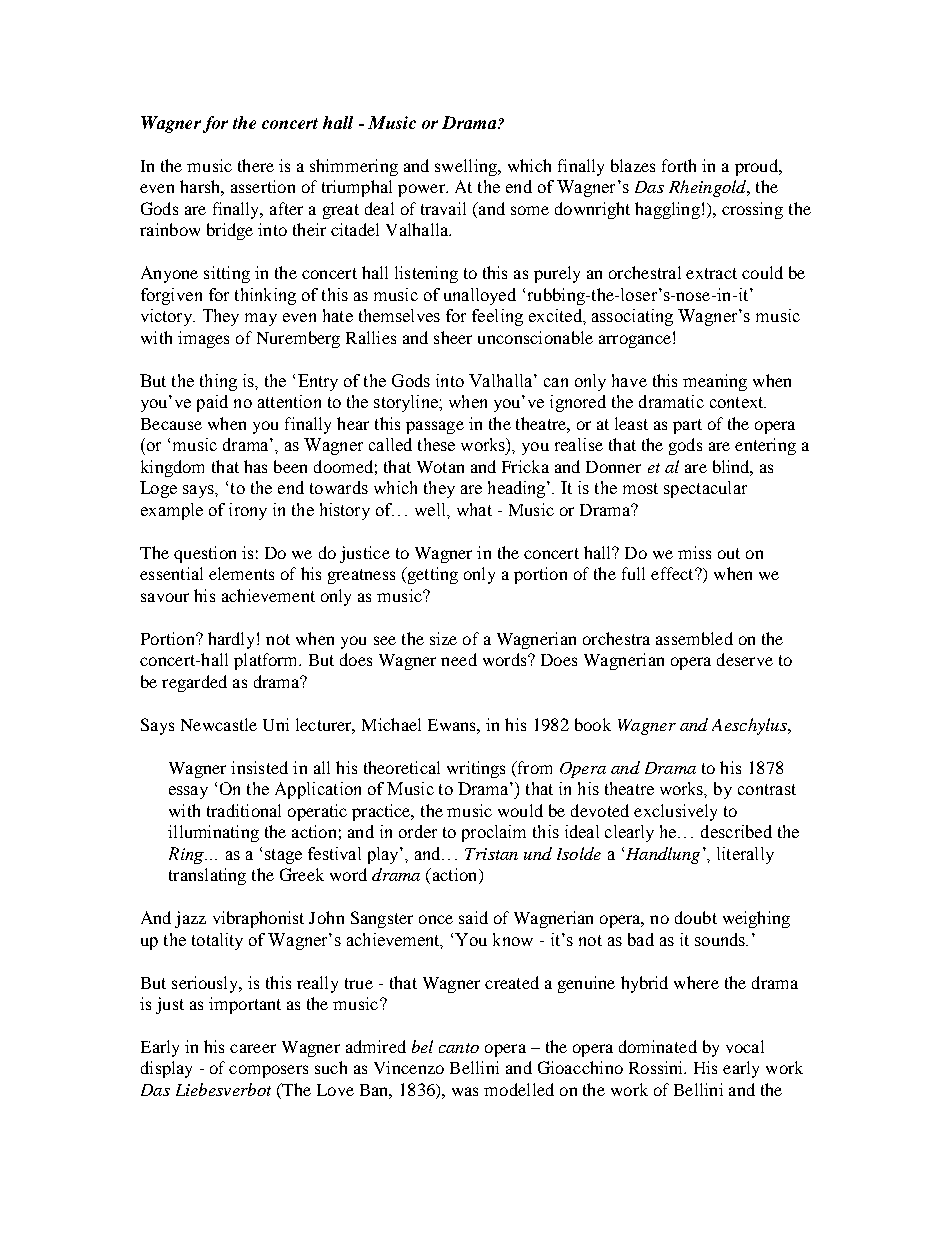  I want to click on writings, so click(476, 769).
